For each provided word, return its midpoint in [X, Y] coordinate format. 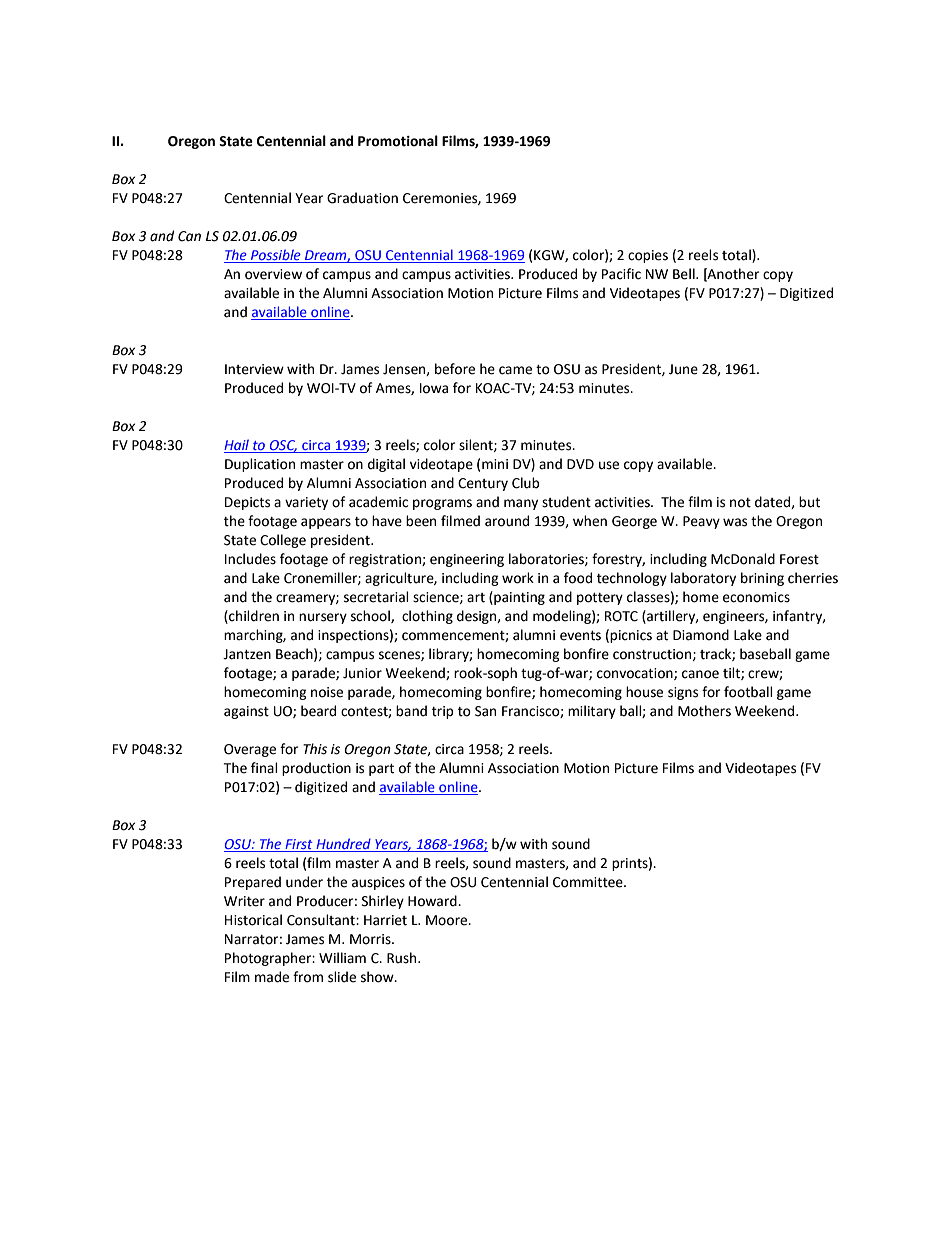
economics [756, 597]
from [308, 977]
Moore [448, 920]
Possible [276, 256]
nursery [323, 618]
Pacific [621, 274]
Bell [685, 274]
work [518, 578]
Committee [589, 882]
